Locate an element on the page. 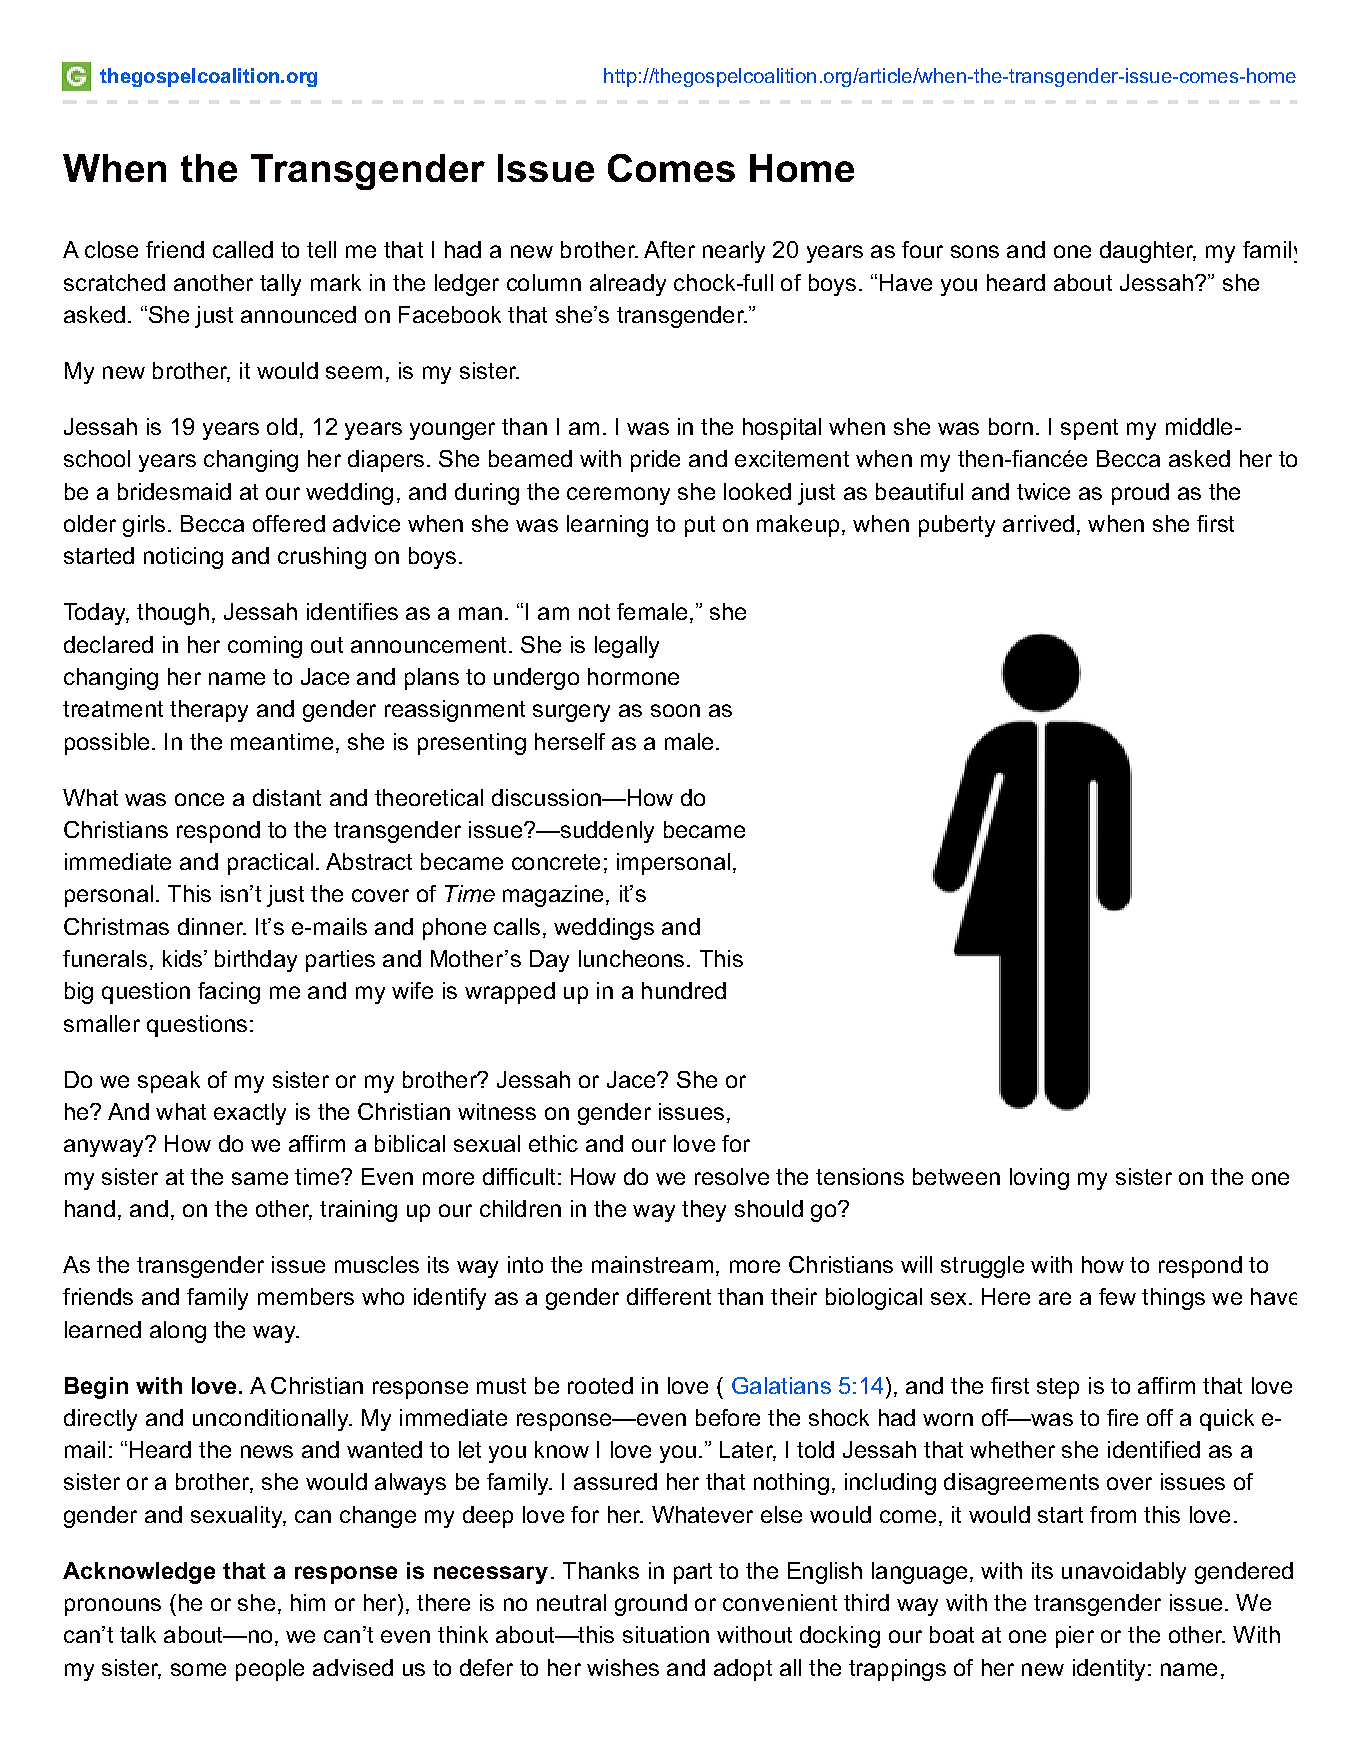 This image has height=1761, width=1361. loving is located at coordinates (1039, 1179).
